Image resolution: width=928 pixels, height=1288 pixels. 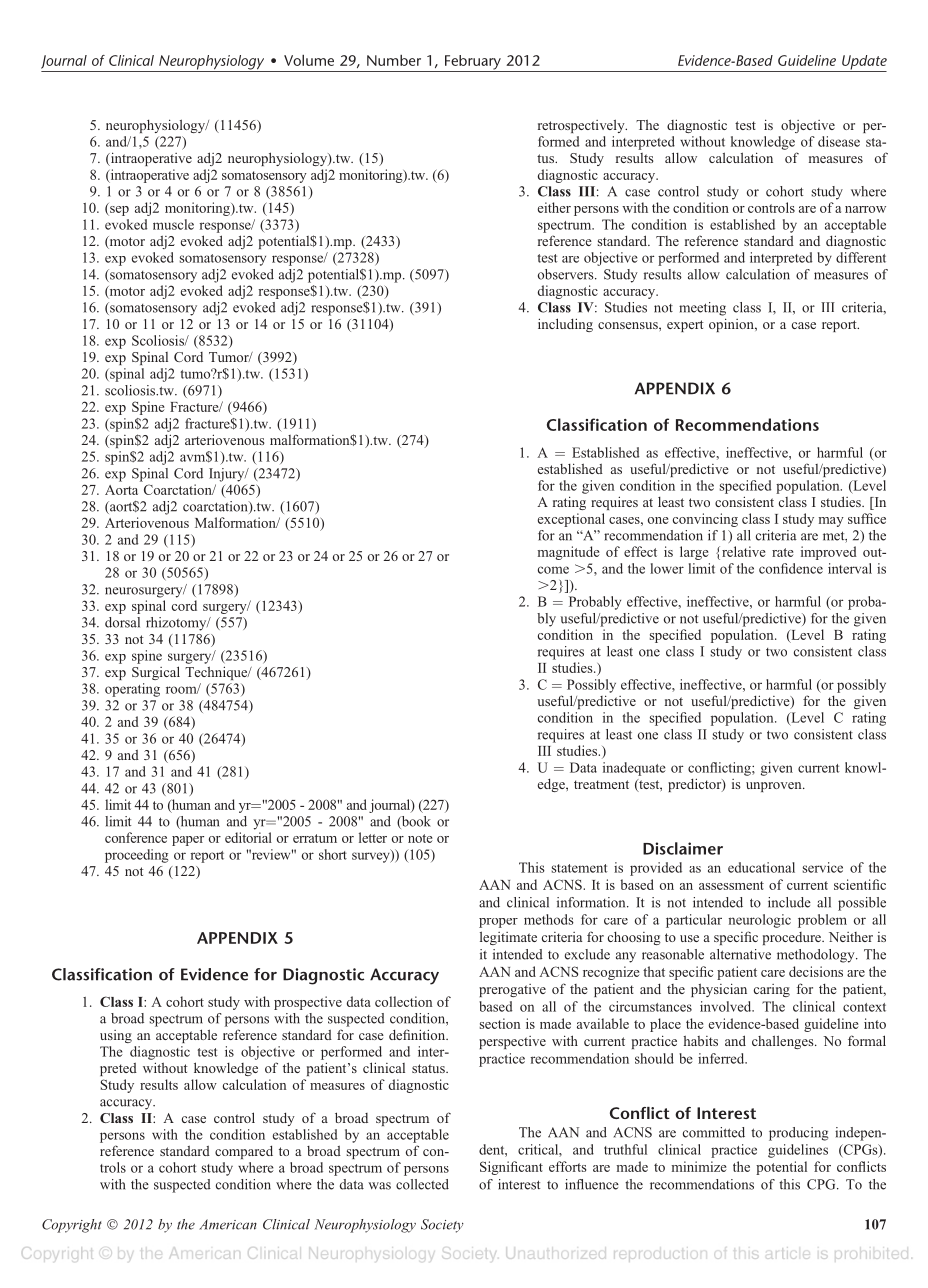 I want to click on disease, so click(x=839, y=141).
